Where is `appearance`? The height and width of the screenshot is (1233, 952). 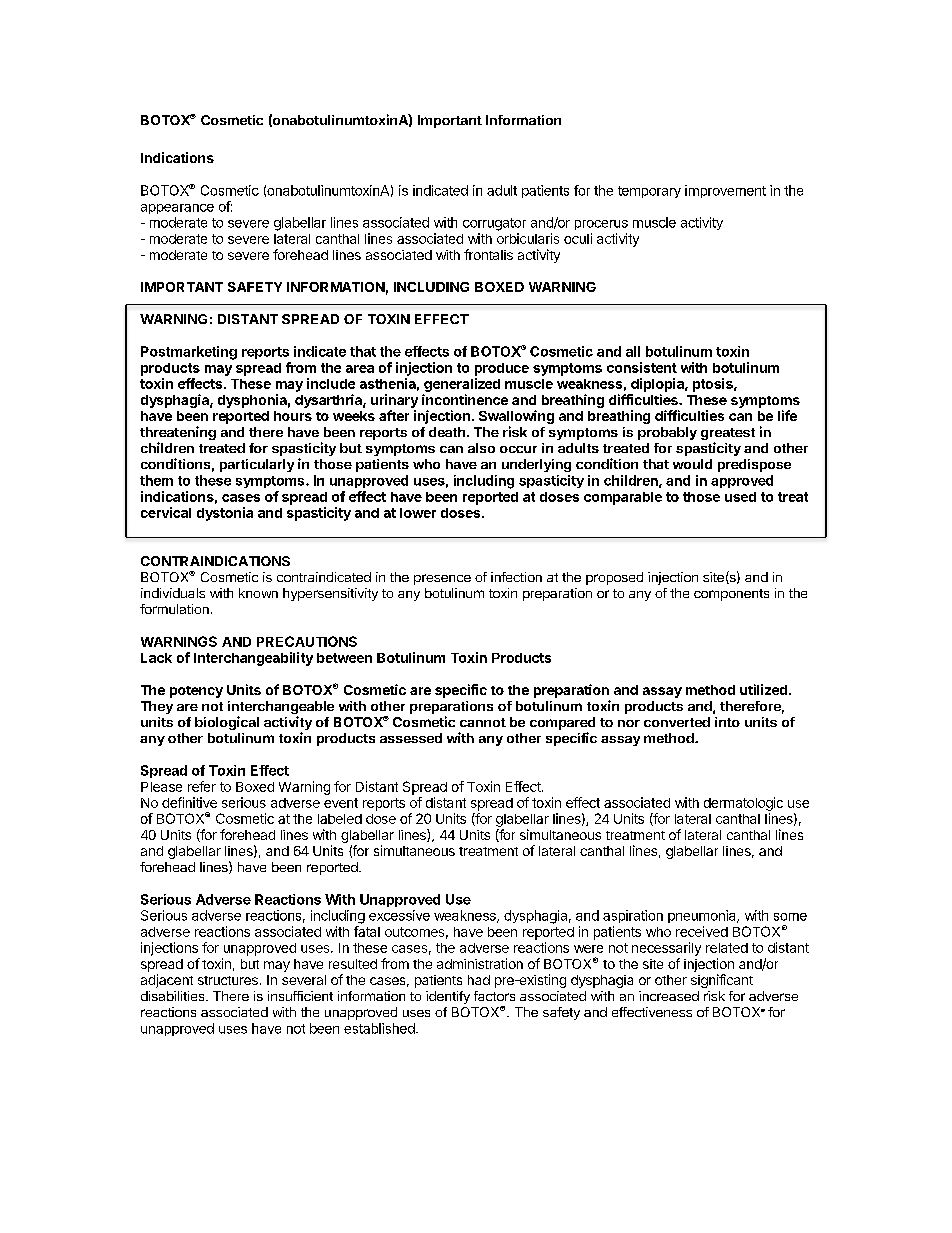
appearance is located at coordinates (177, 209).
